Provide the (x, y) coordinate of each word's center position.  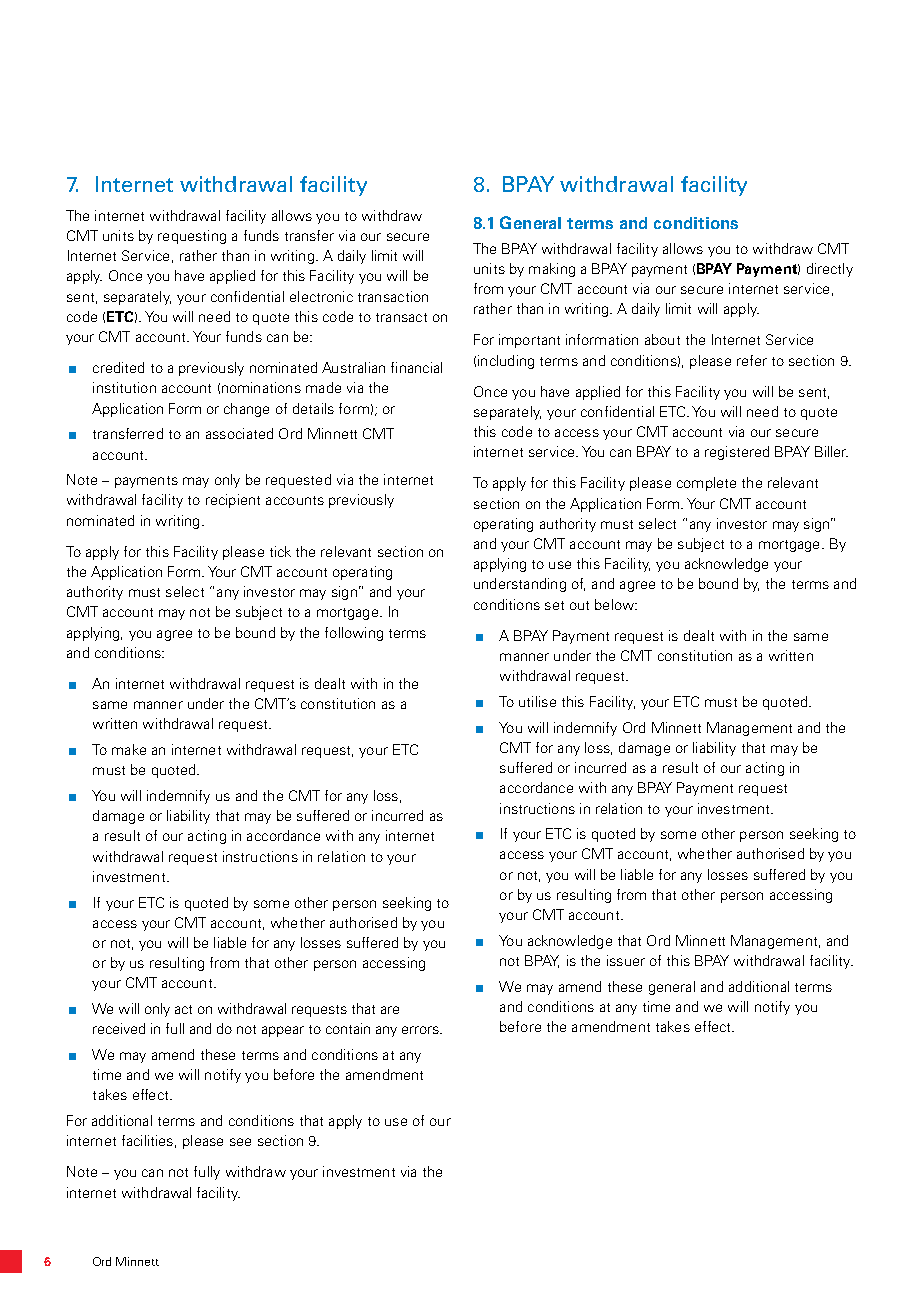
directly (830, 270)
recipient (233, 501)
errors (421, 1030)
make (129, 749)
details (313, 408)
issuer (626, 960)
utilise (537, 701)
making (552, 270)
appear (283, 1031)
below (615, 604)
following (354, 634)
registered (737, 453)
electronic (321, 296)
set (554, 605)
